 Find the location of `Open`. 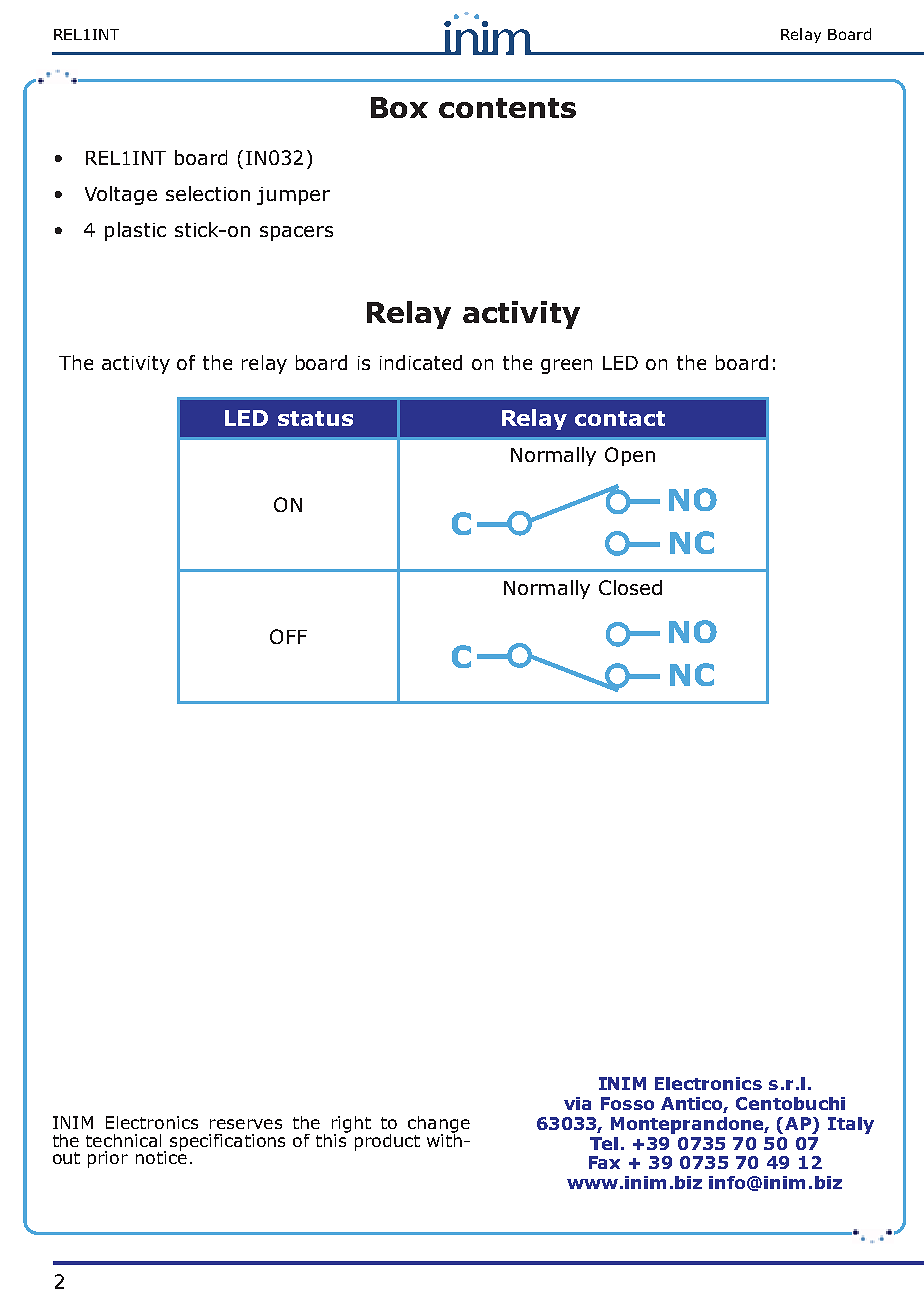

Open is located at coordinates (630, 456).
